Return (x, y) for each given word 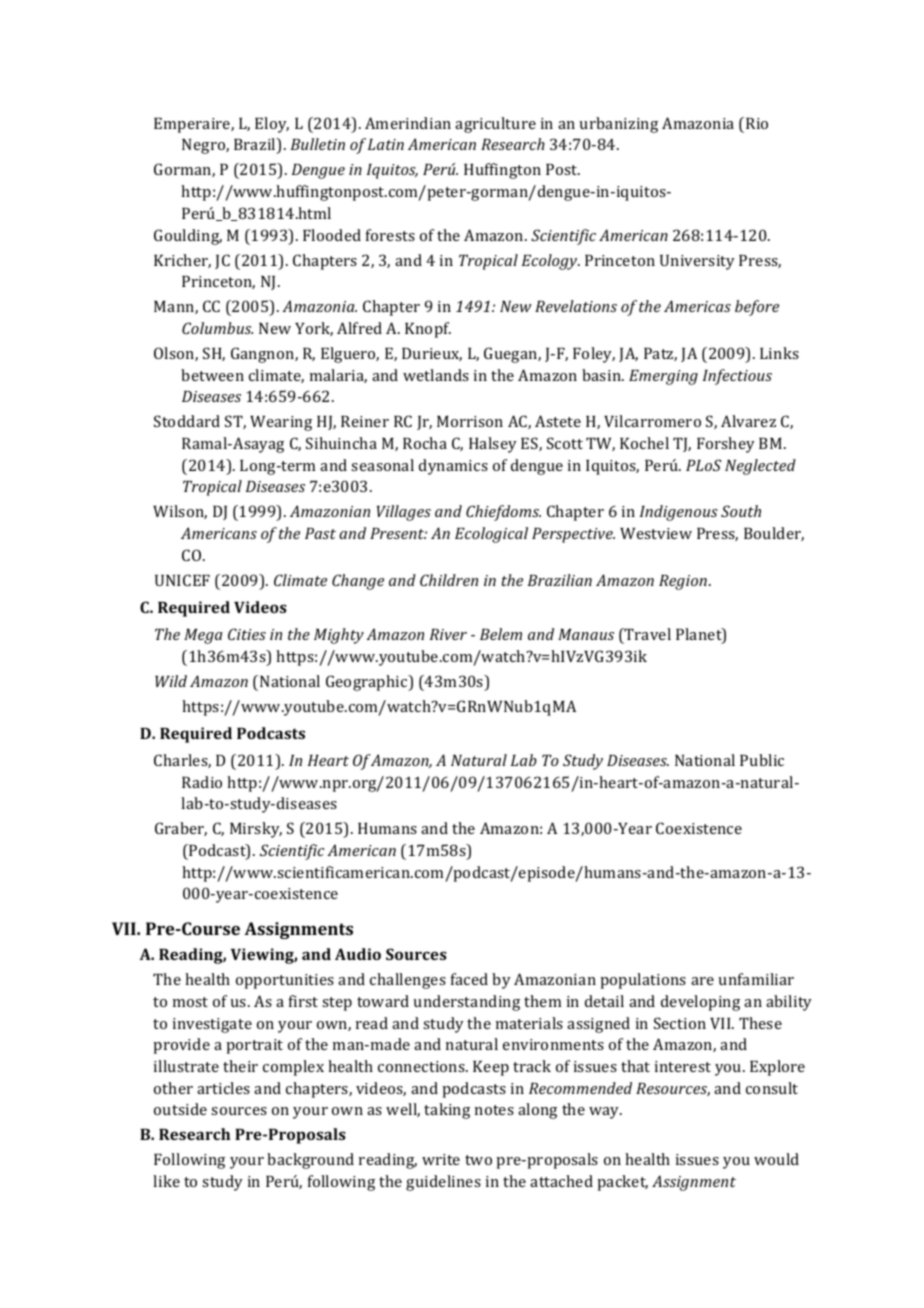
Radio (202, 782)
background (310, 1161)
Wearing (281, 423)
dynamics (453, 467)
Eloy (272, 125)
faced (469, 979)
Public (762, 760)
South (741, 511)
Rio (757, 123)
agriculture (495, 125)
